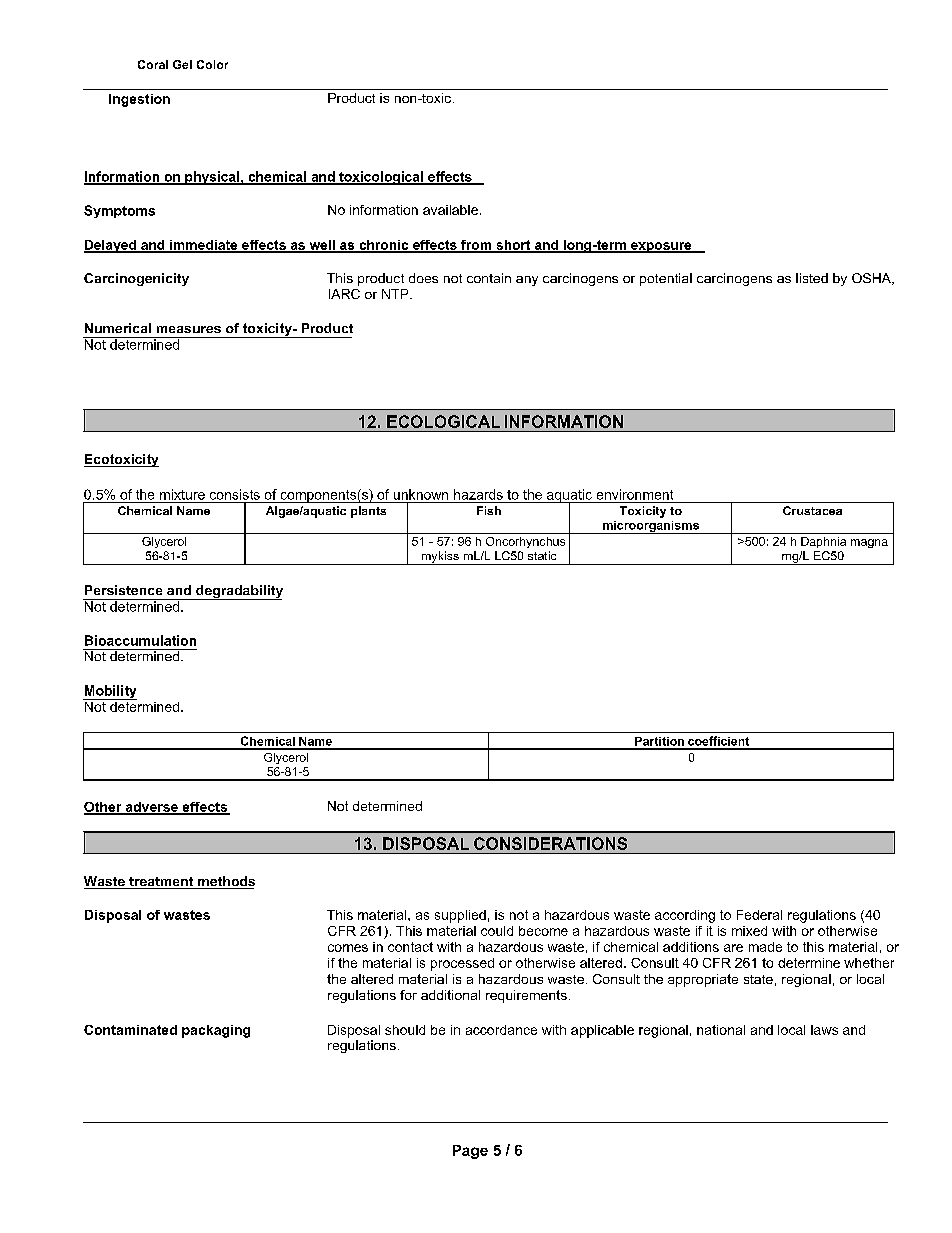 Image resolution: width=952 pixels, height=1233 pixels. I want to click on Federal, so click(759, 915).
